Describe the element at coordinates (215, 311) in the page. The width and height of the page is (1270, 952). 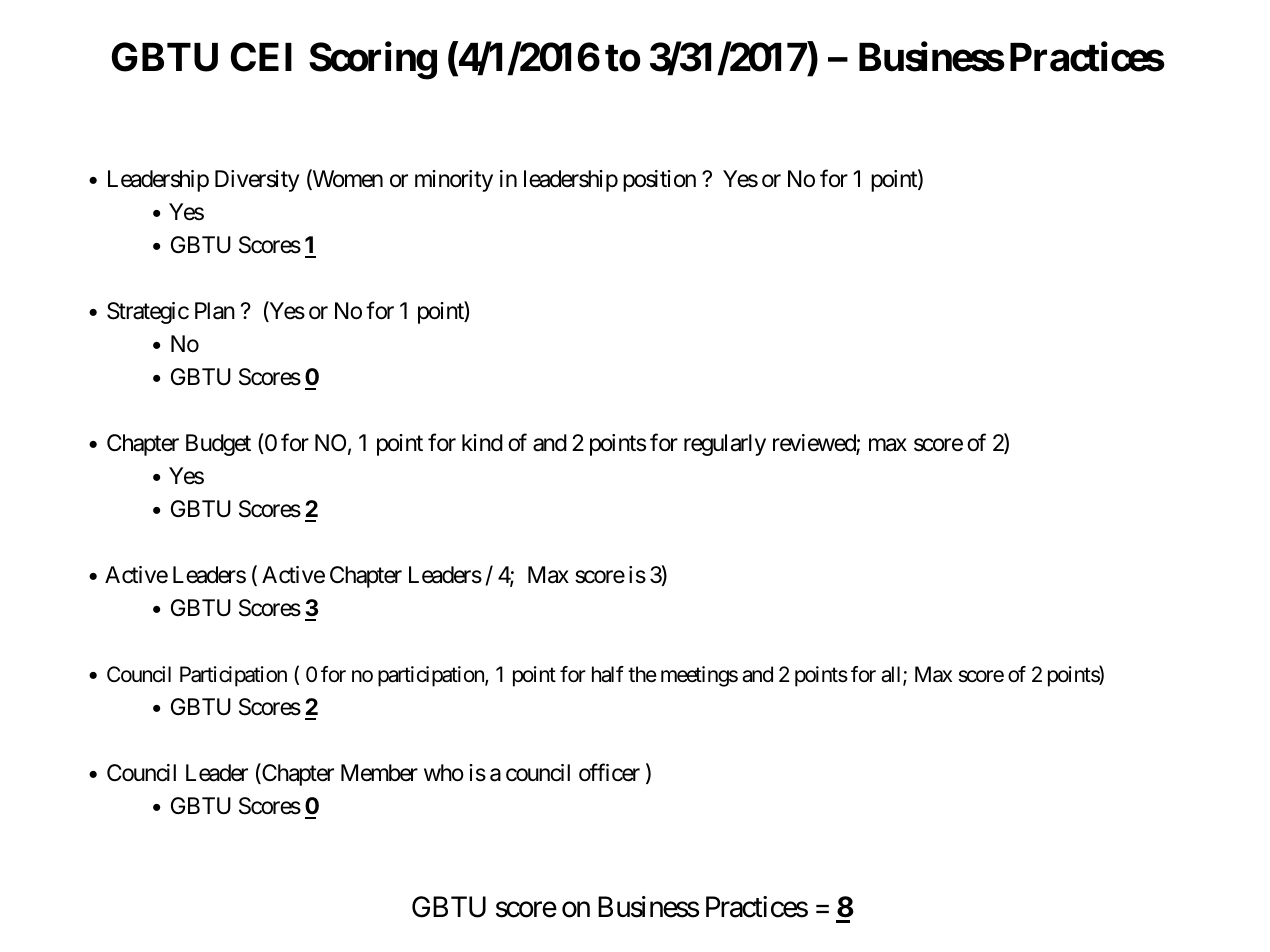
I see `Plan` at that location.
